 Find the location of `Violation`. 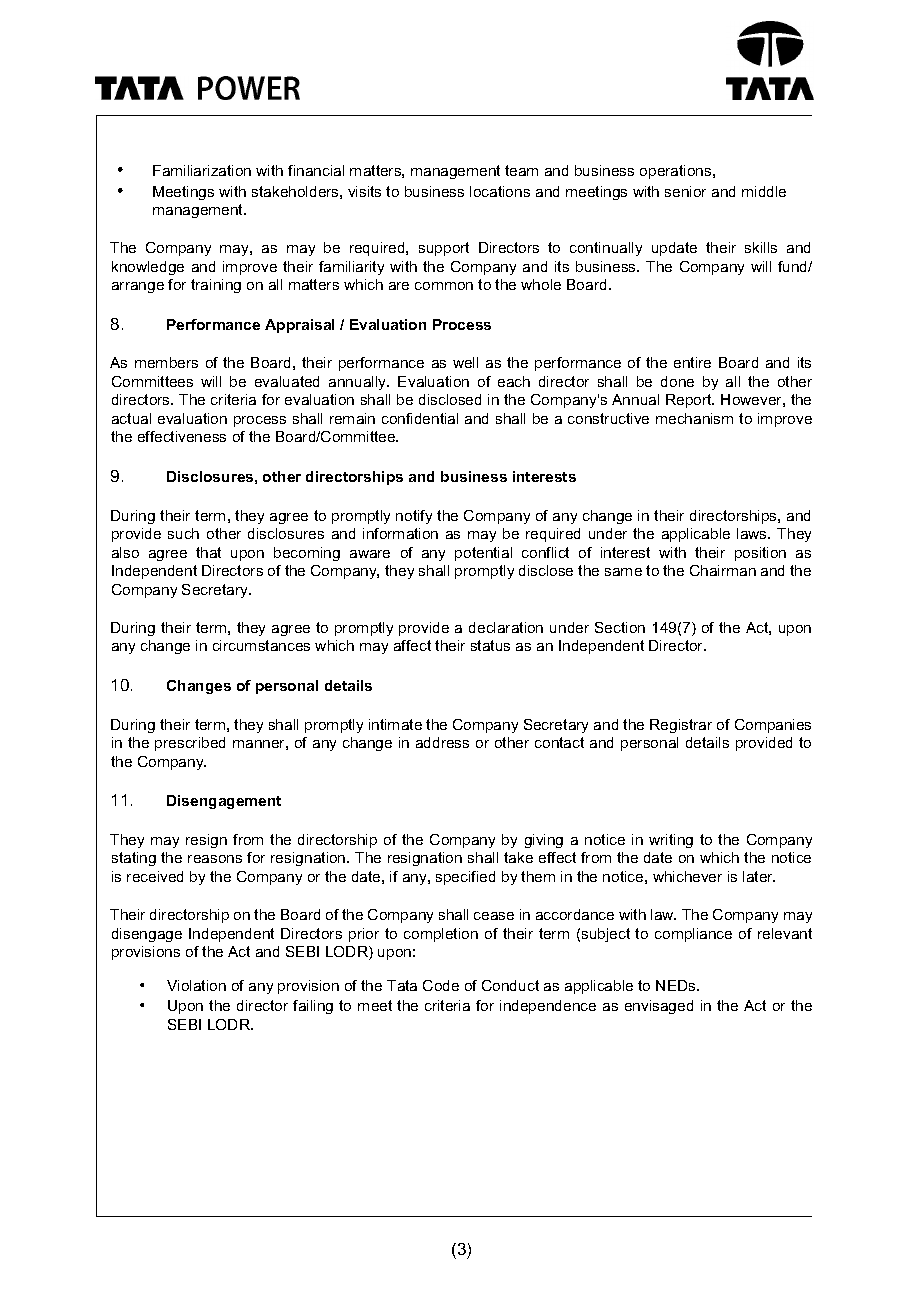

Violation is located at coordinates (196, 985).
